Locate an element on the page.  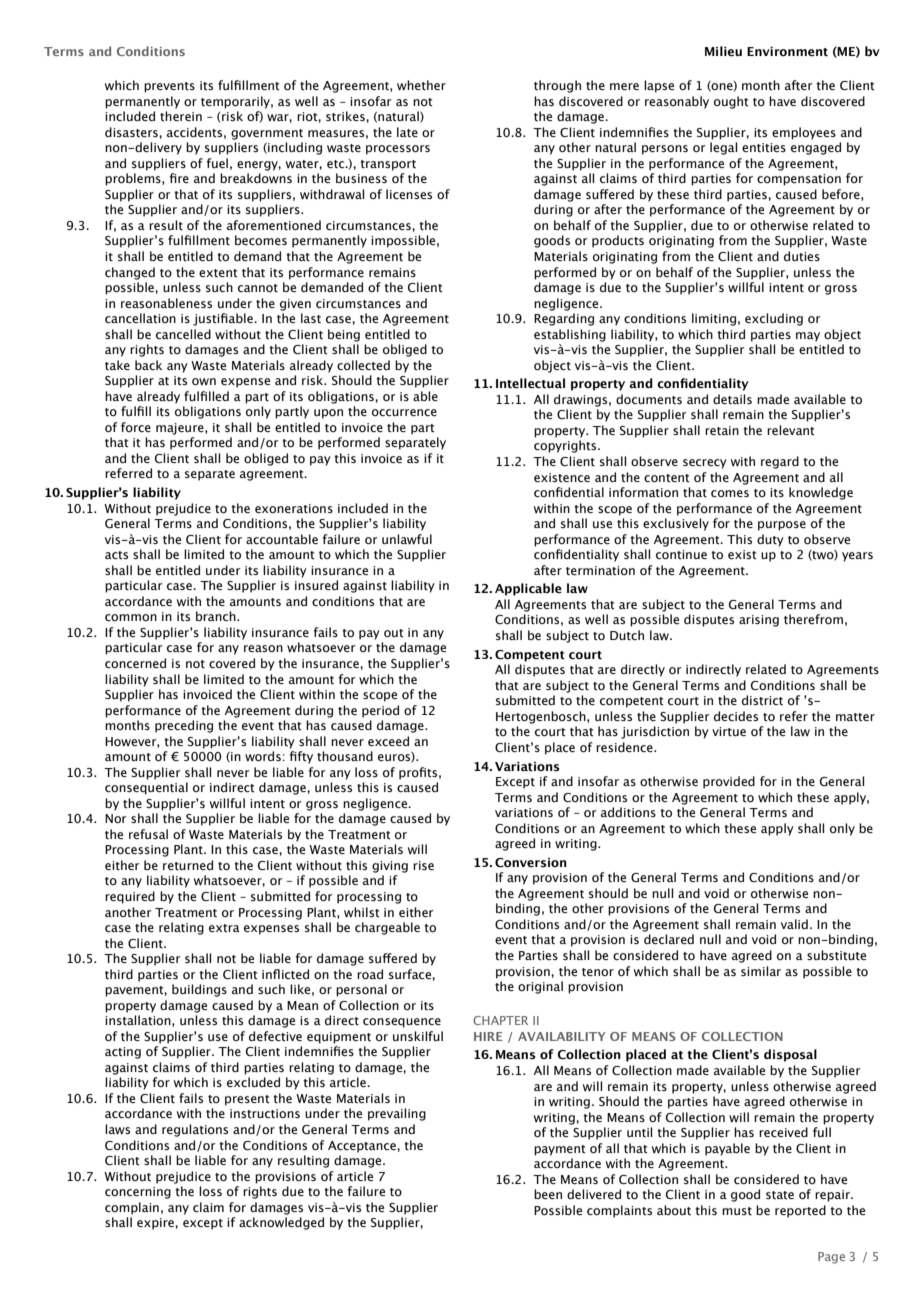
returned is located at coordinates (188, 865).
